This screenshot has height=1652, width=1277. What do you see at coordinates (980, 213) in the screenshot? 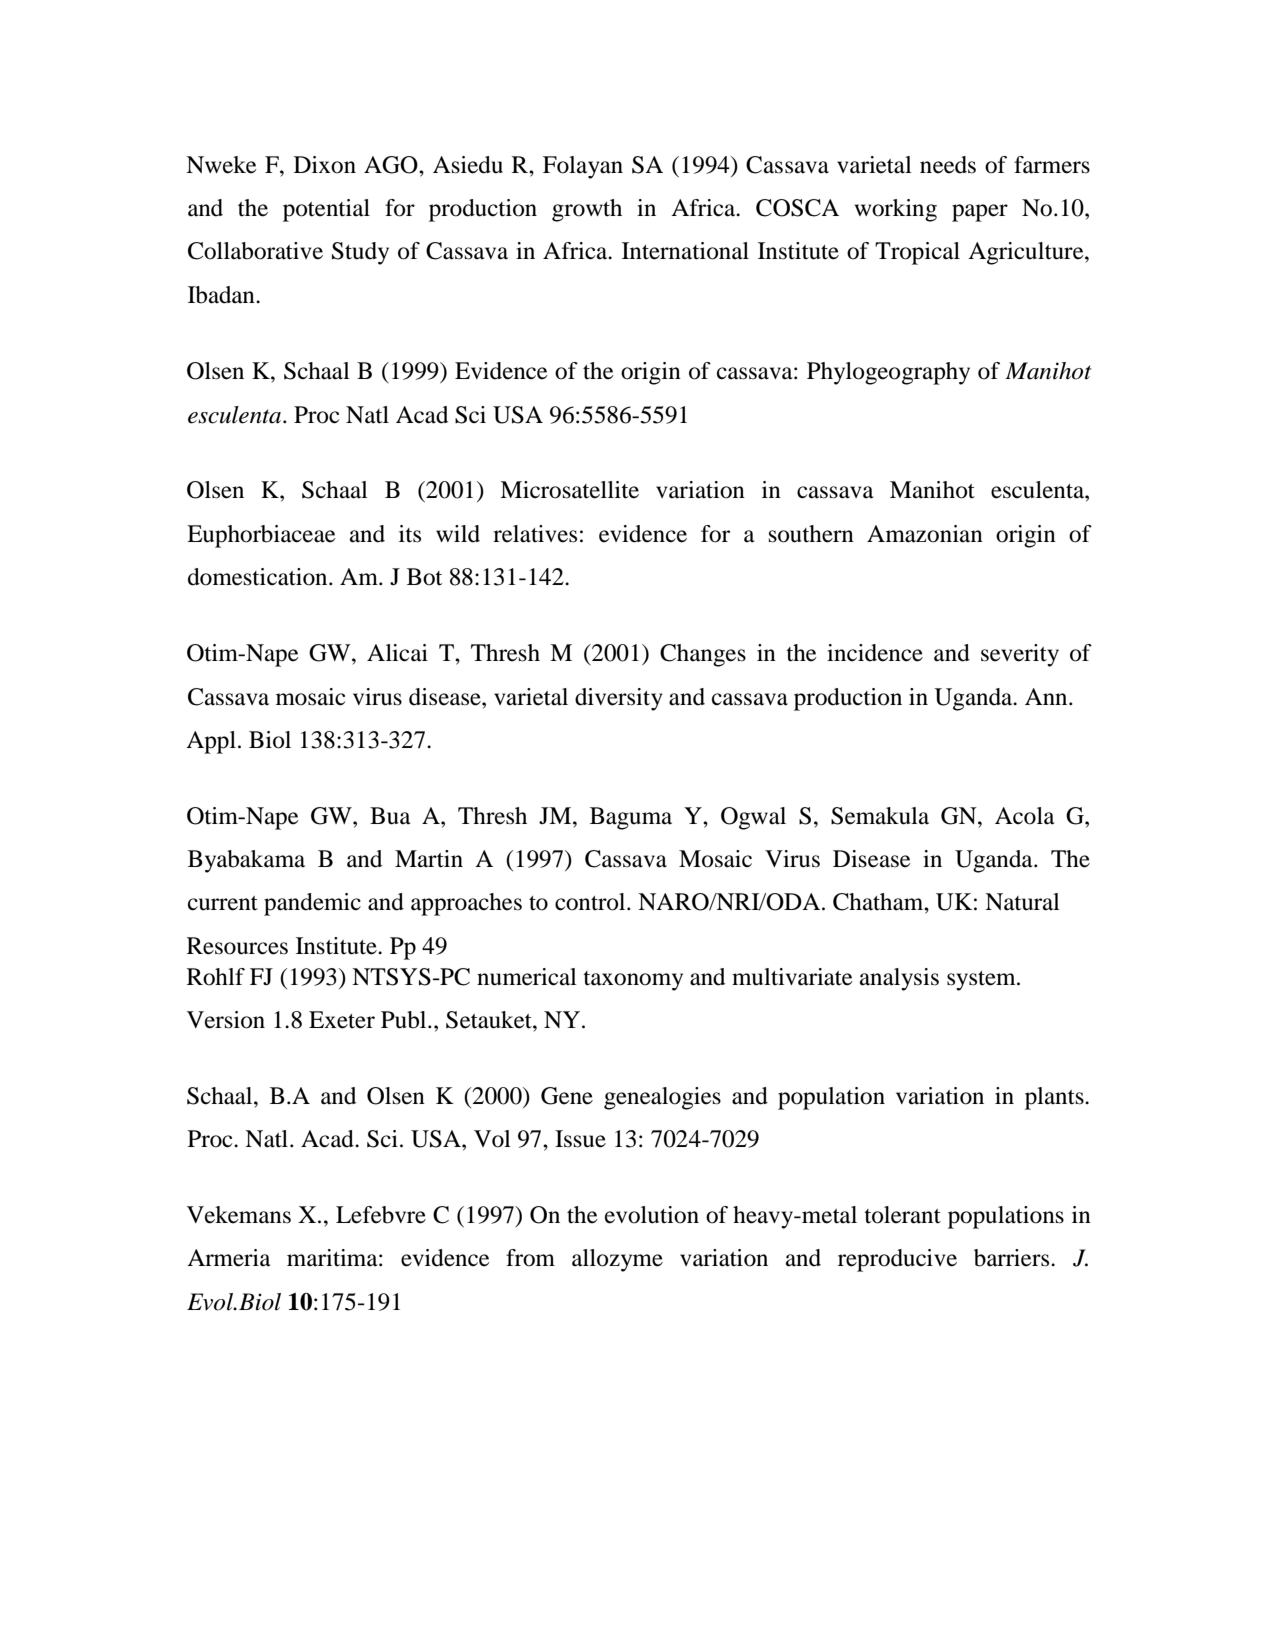
I see `paper` at bounding box center [980, 213].
